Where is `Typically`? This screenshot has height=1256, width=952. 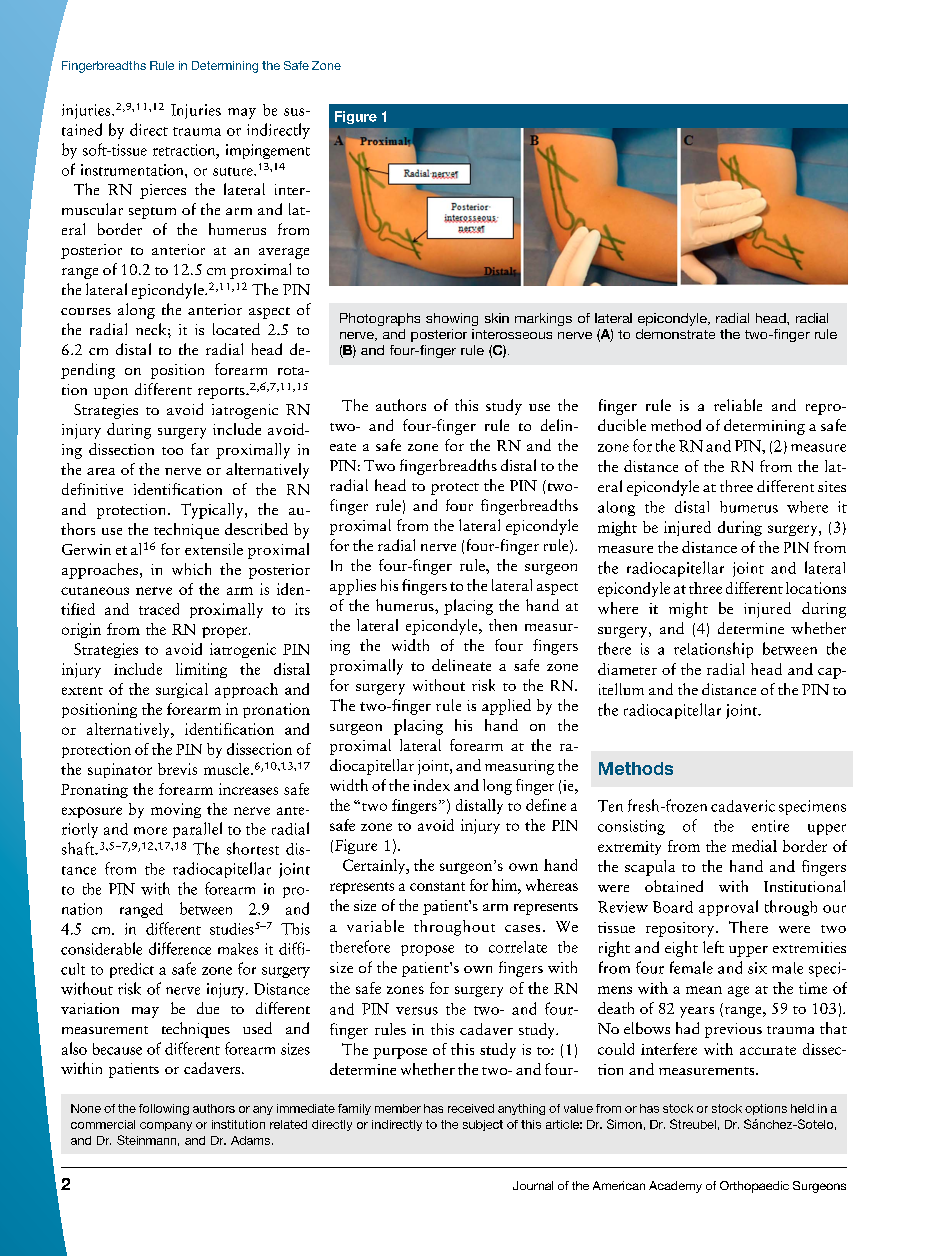
Typically is located at coordinates (213, 511).
